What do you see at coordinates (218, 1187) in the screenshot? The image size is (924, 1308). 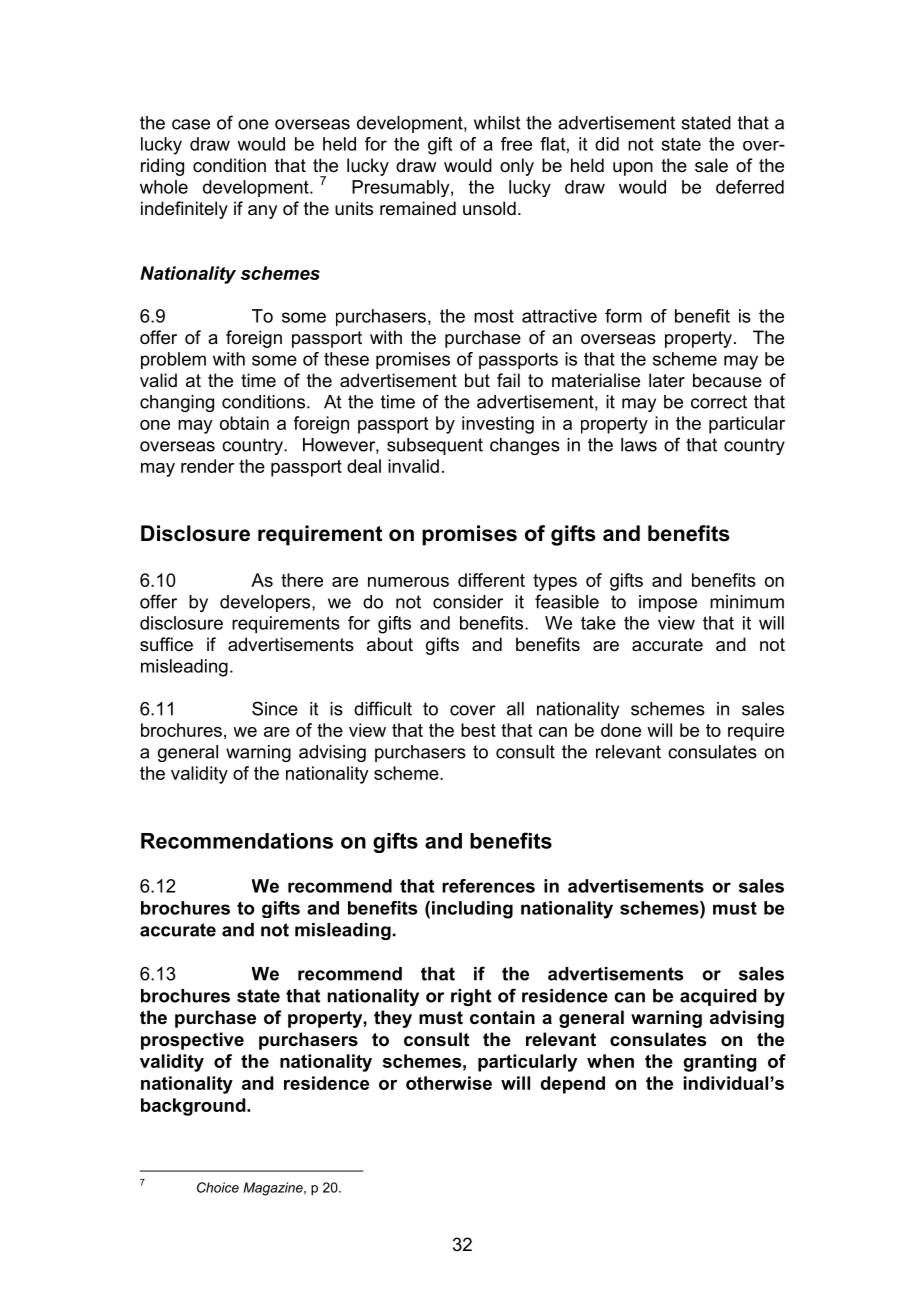 I see `Choice` at bounding box center [218, 1187].
